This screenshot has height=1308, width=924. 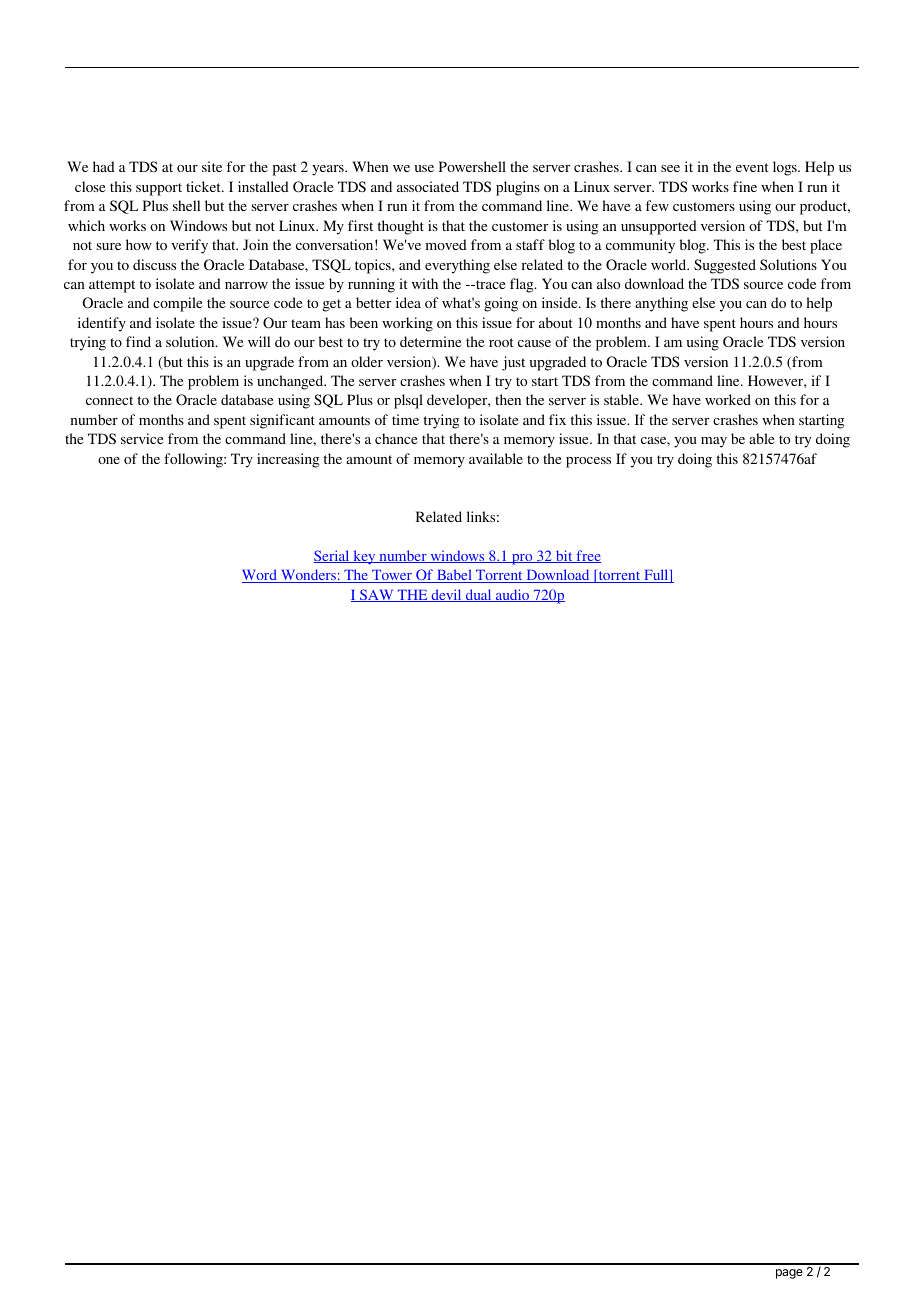 I want to click on free, so click(x=587, y=556).
